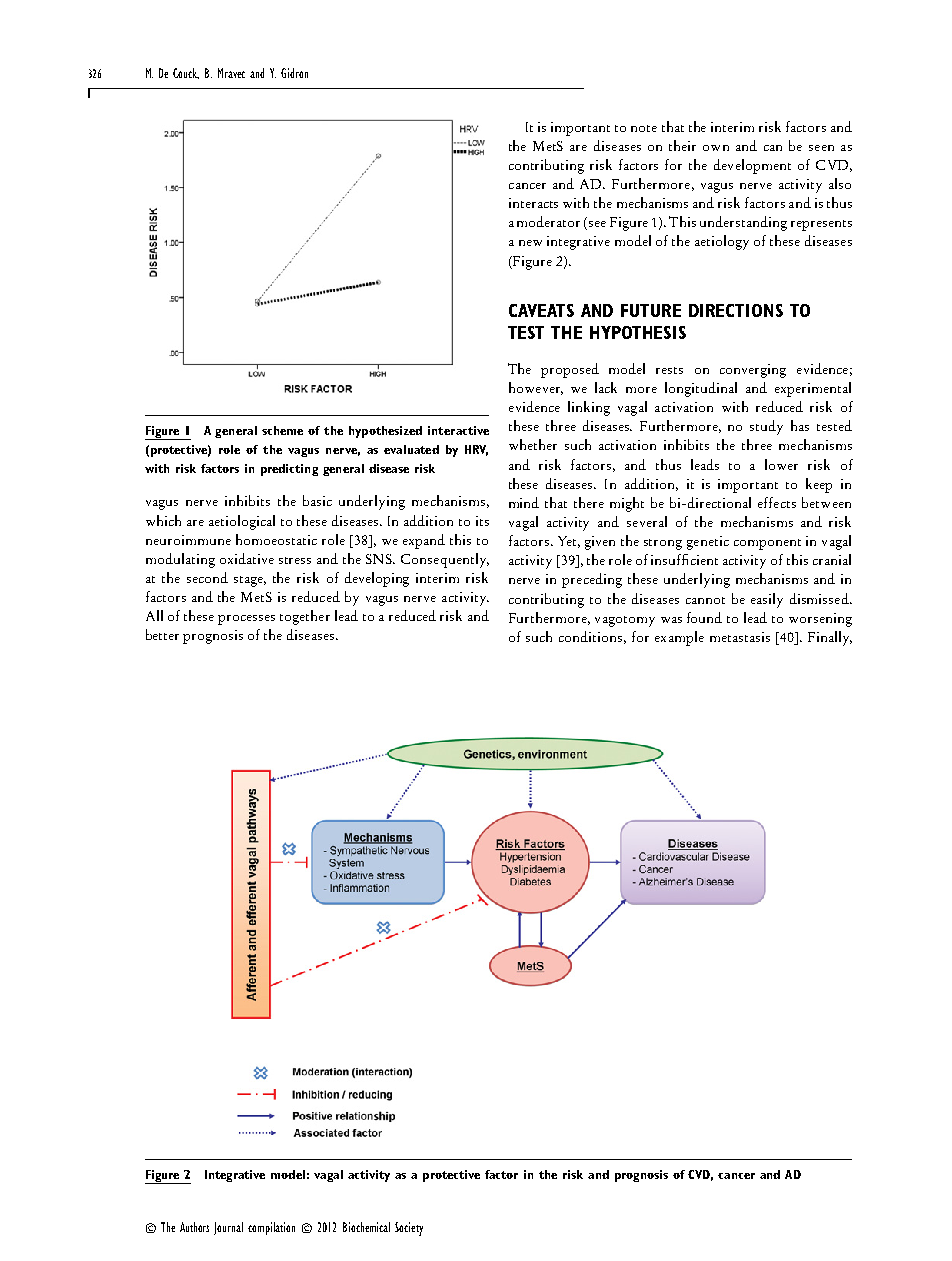 This document has width=952, height=1261. I want to click on Society, so click(409, 1229).
